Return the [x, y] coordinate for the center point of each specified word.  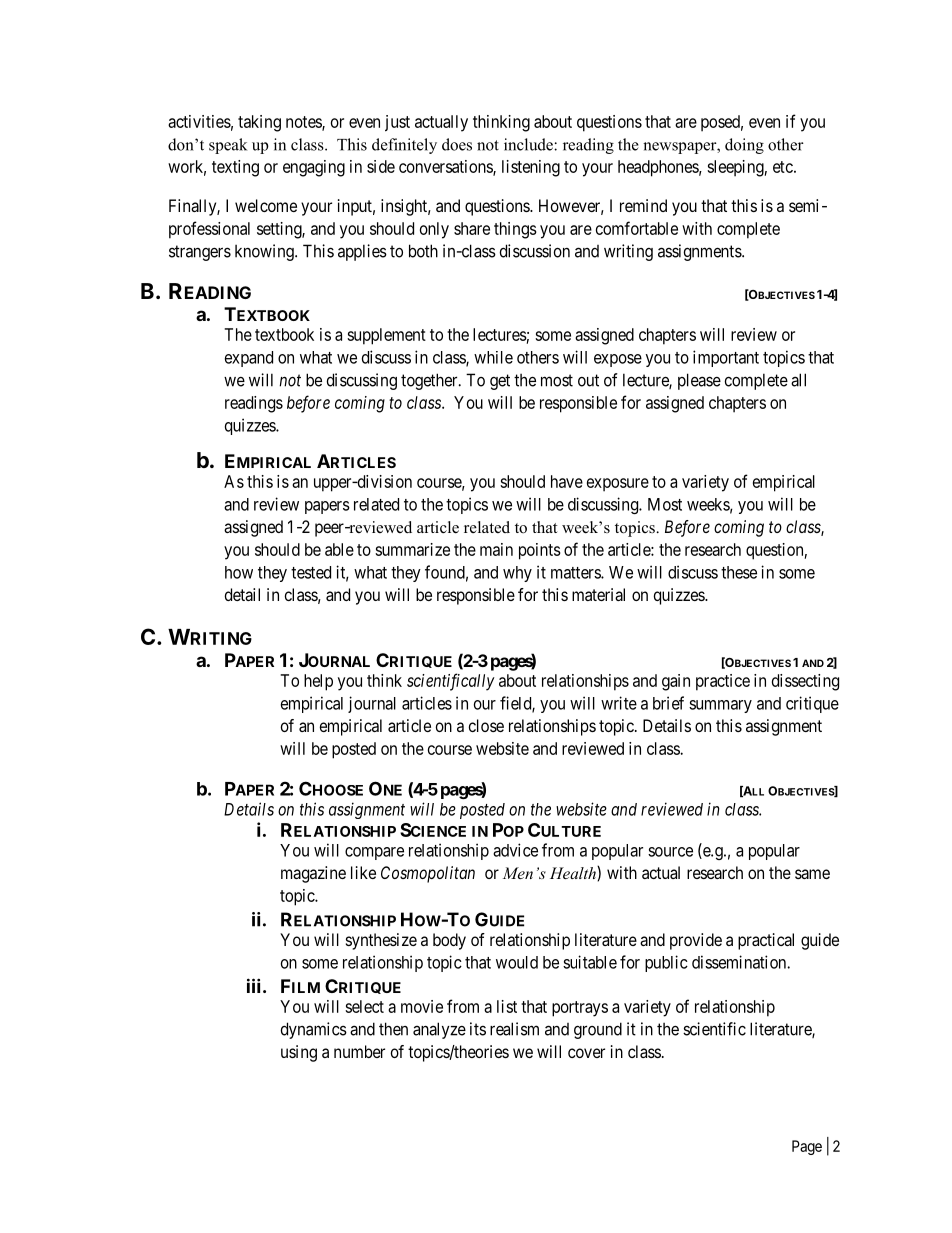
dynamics [314, 1030]
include [529, 144]
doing [744, 146]
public [666, 963]
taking [259, 123]
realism [514, 1029]
